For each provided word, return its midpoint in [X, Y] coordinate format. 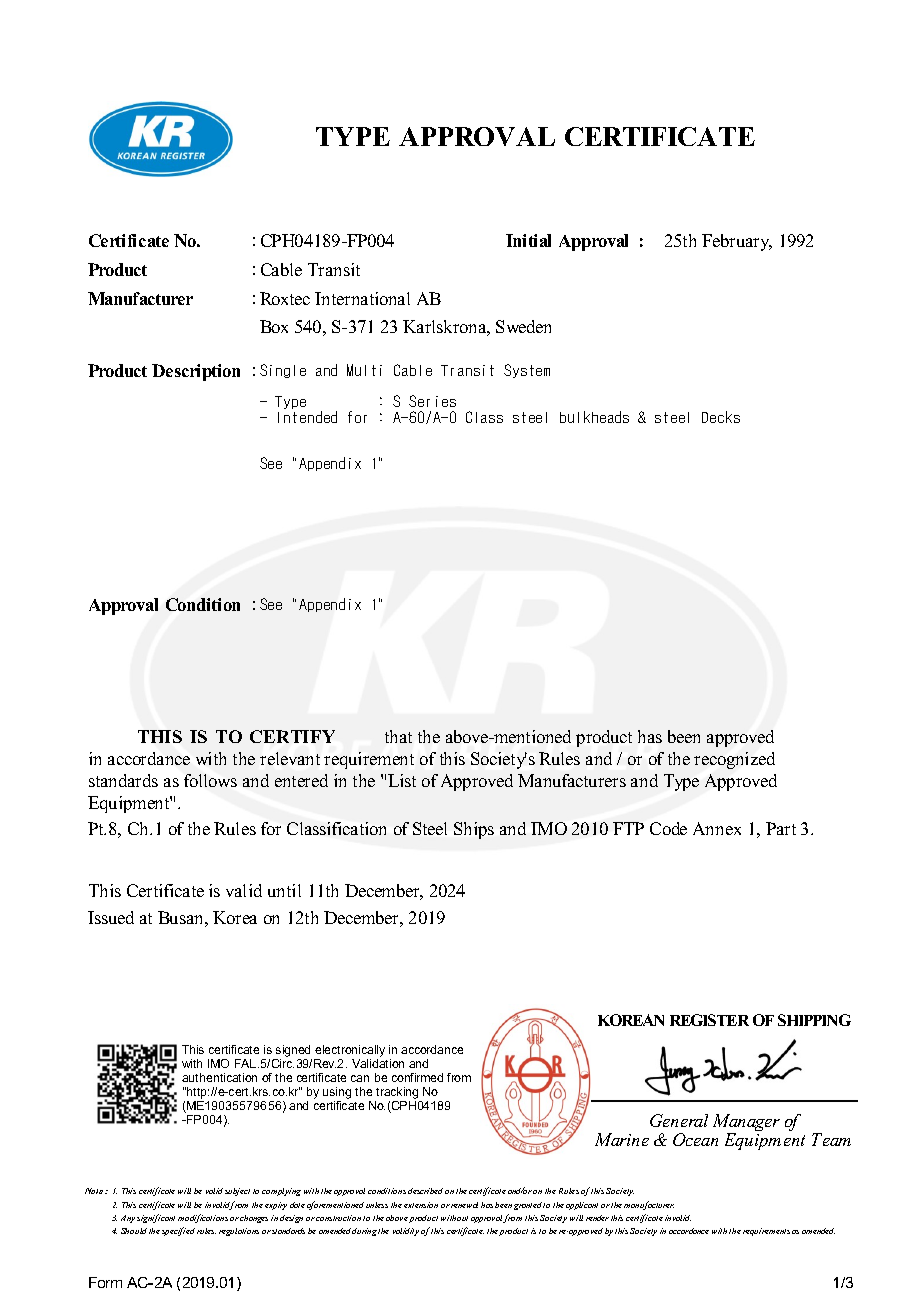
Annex [717, 828]
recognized [734, 760]
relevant [290, 758]
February [737, 242]
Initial [528, 240]
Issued [111, 917]
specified [178, 1231]
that [398, 736]
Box [274, 326]
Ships [474, 830]
